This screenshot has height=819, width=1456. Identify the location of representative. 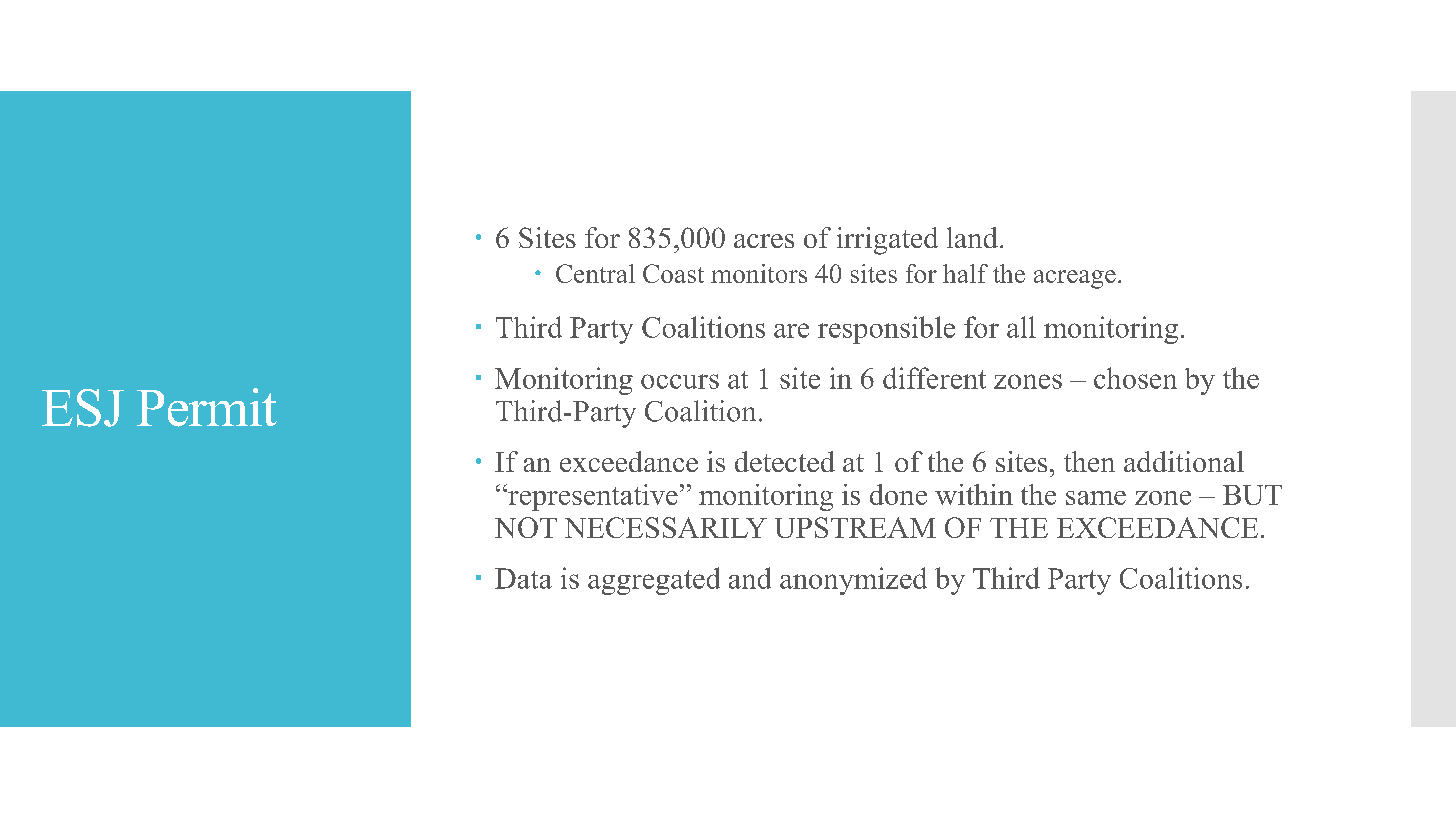
(592, 497).
